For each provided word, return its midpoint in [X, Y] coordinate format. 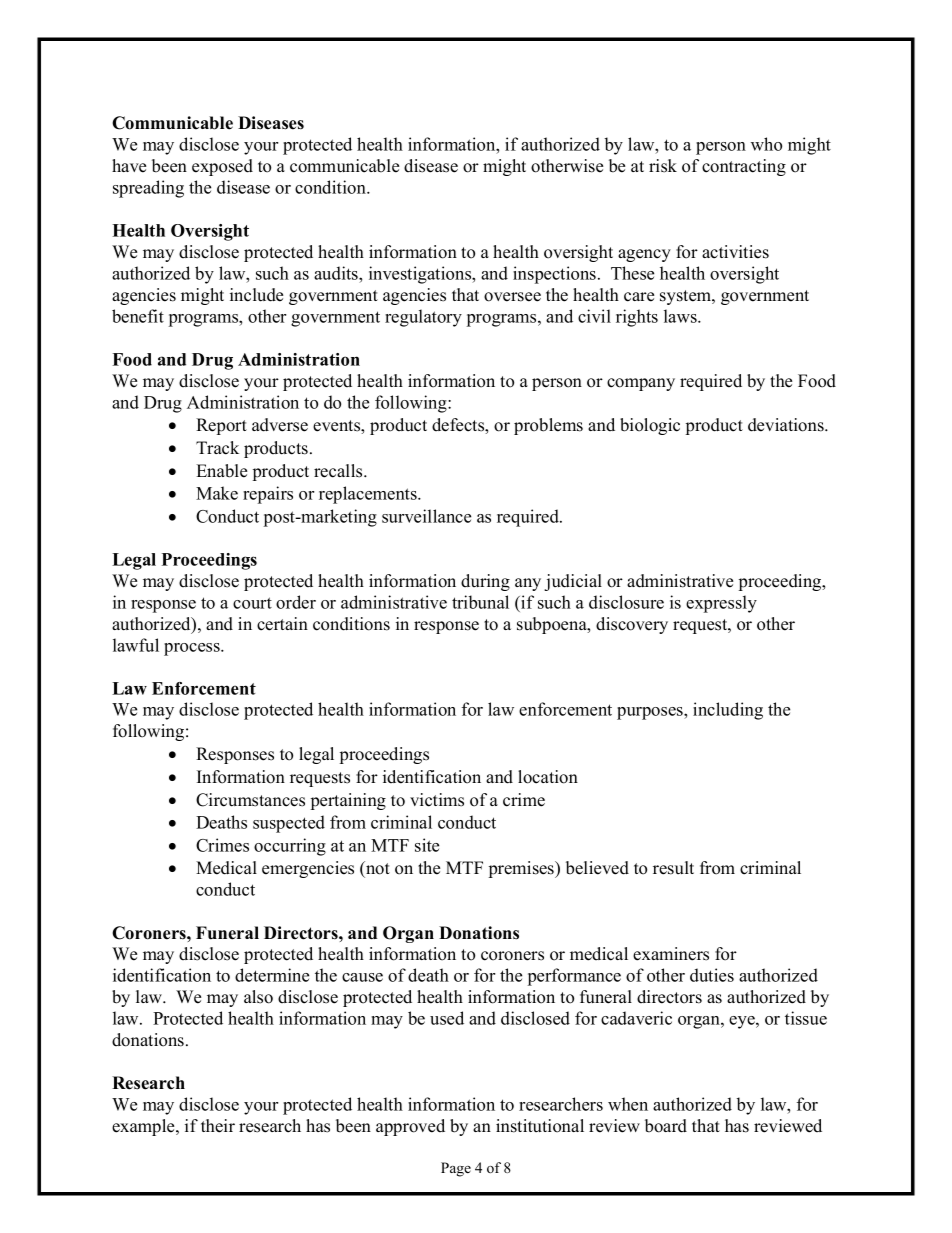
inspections [556, 275]
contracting [744, 167]
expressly [721, 604]
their [218, 1126]
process [193, 649]
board [666, 1126]
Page [456, 1169]
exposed [222, 167]
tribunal [480, 602]
